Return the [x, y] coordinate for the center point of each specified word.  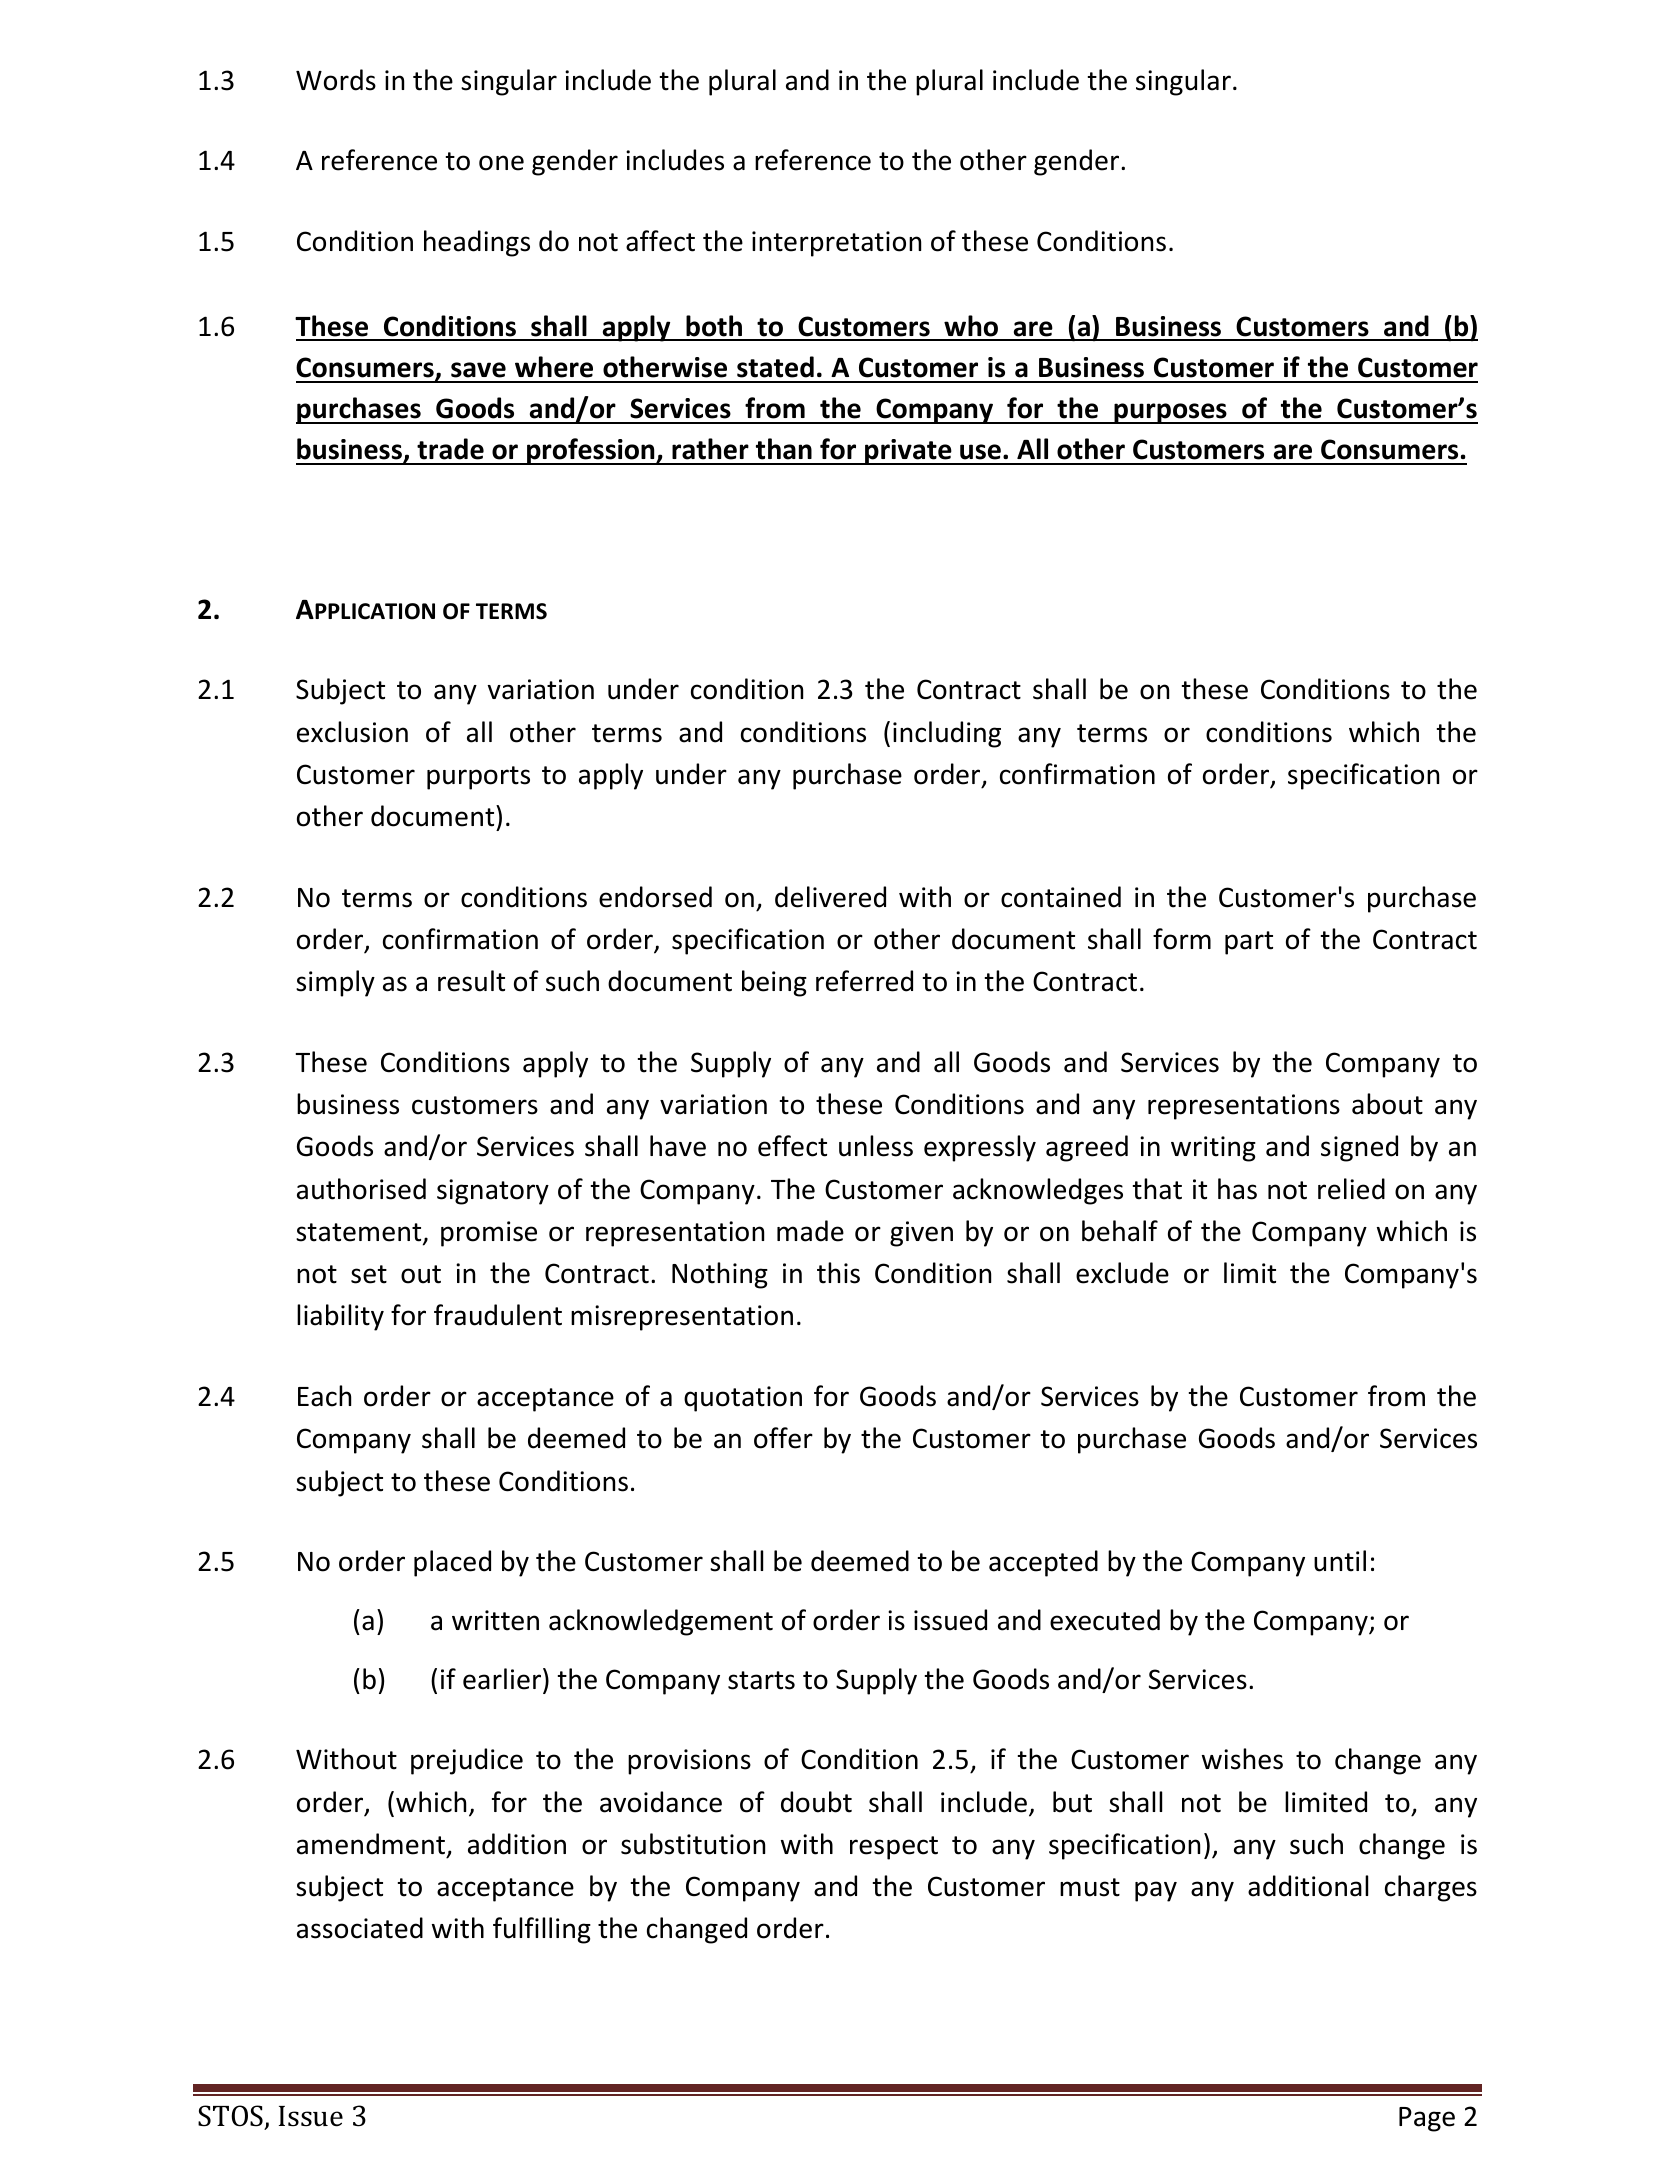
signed [1359, 1148]
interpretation [836, 244]
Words [336, 80]
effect [792, 1146]
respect [894, 1848]
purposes [1170, 413]
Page [1427, 2119]
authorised [361, 1189]
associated [360, 1928]
